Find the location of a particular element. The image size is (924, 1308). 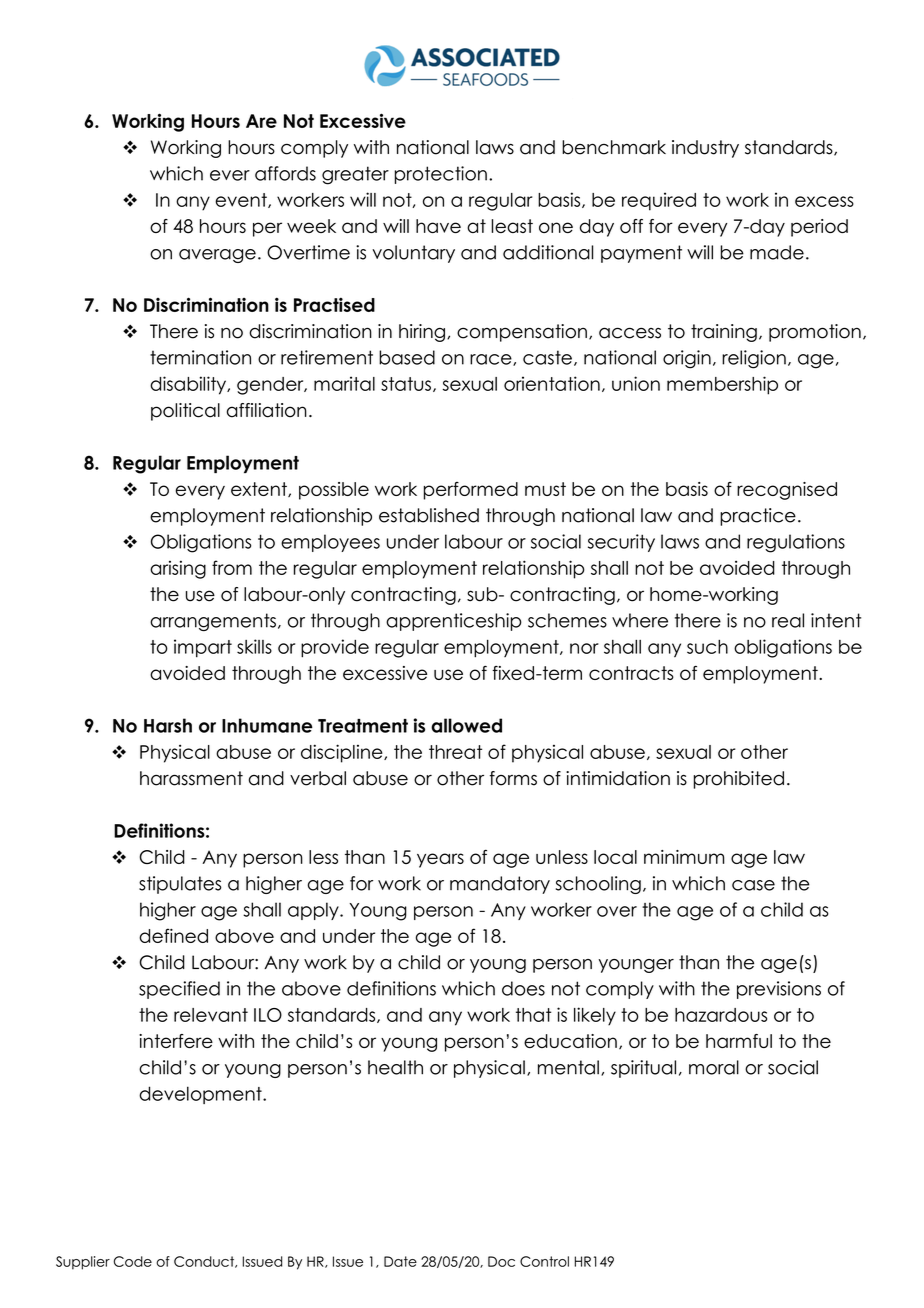

event is located at coordinates (242, 200).
